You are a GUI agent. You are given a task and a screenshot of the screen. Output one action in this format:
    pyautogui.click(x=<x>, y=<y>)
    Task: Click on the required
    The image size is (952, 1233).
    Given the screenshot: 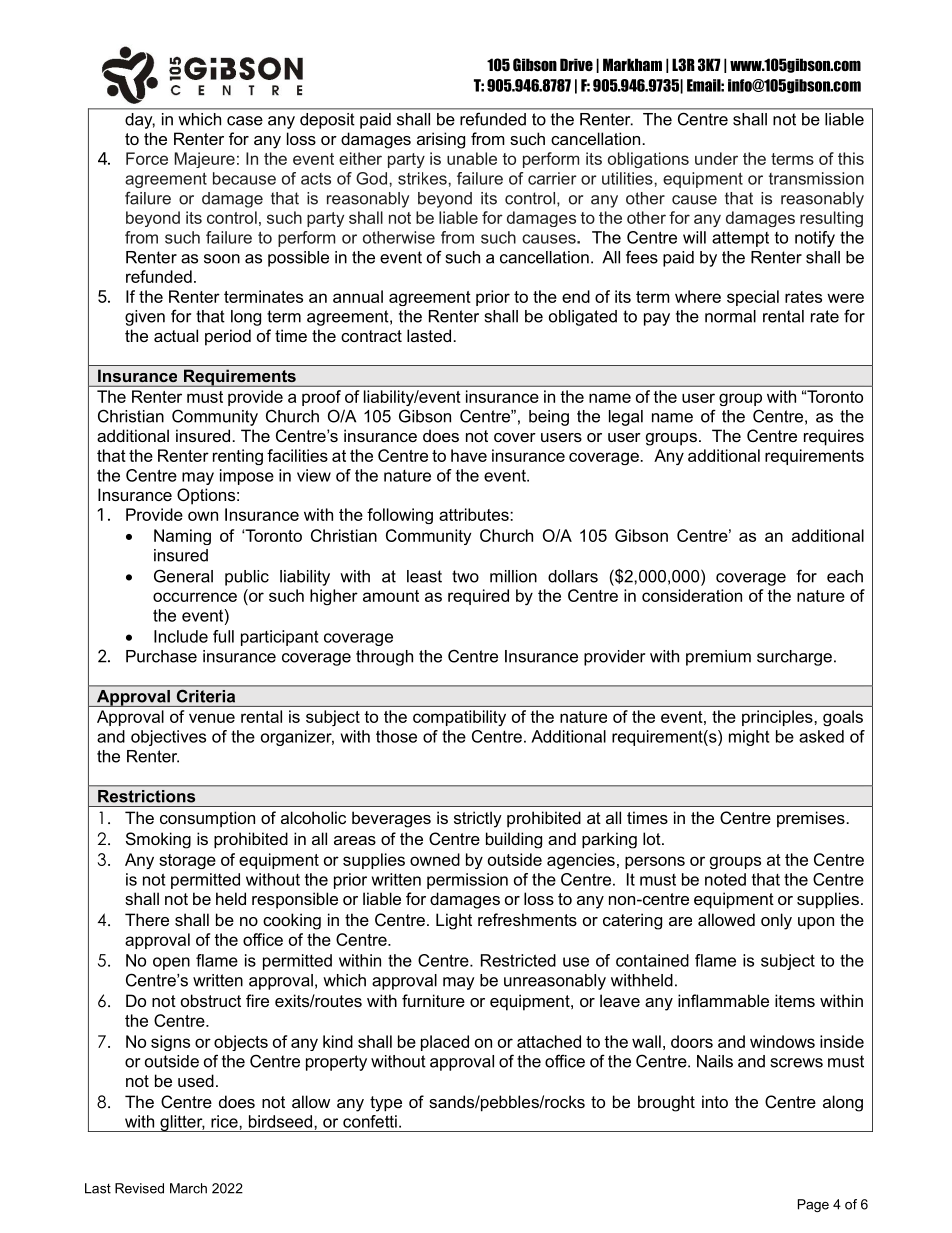 What is the action you would take?
    pyautogui.click(x=478, y=597)
